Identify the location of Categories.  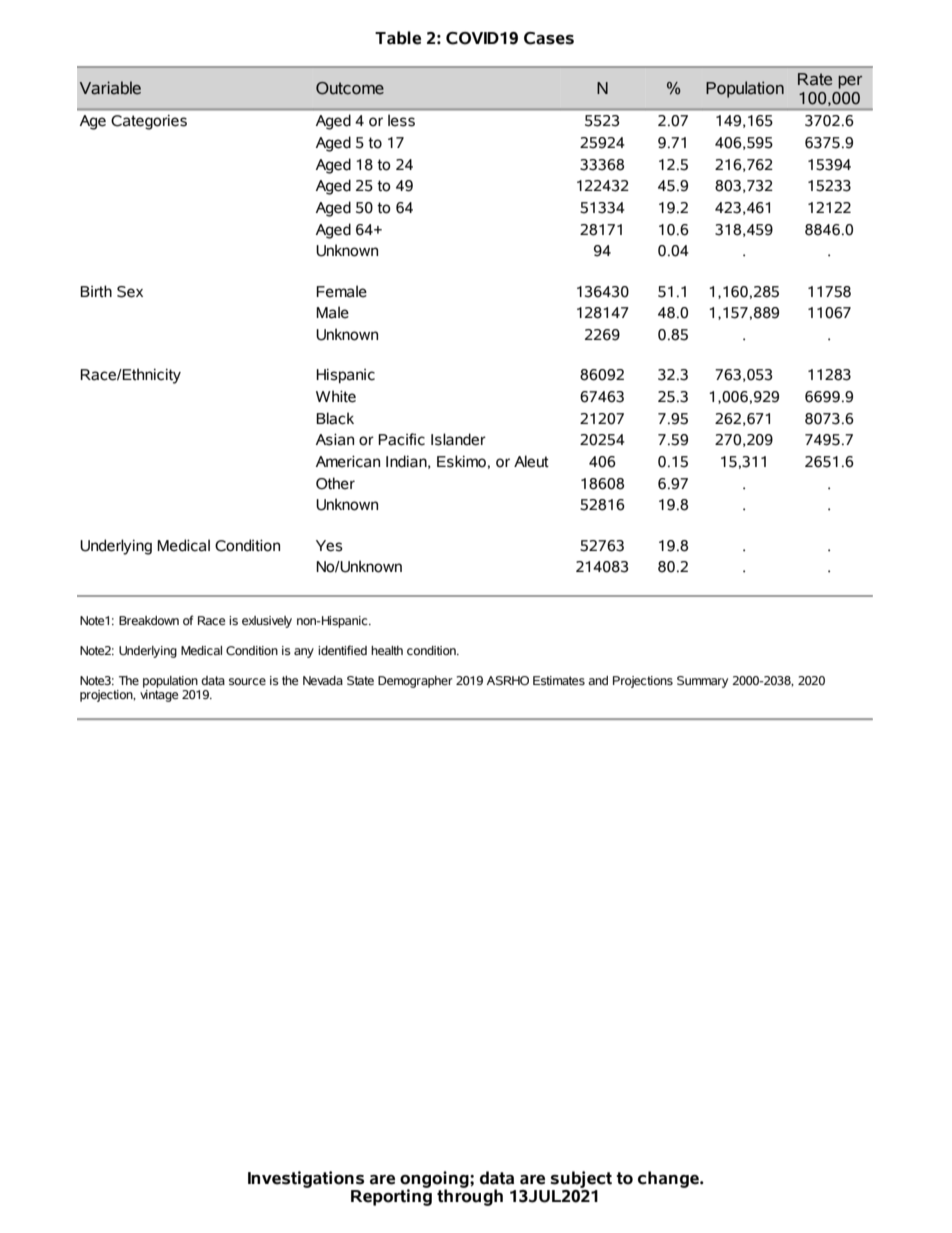
(149, 122).
